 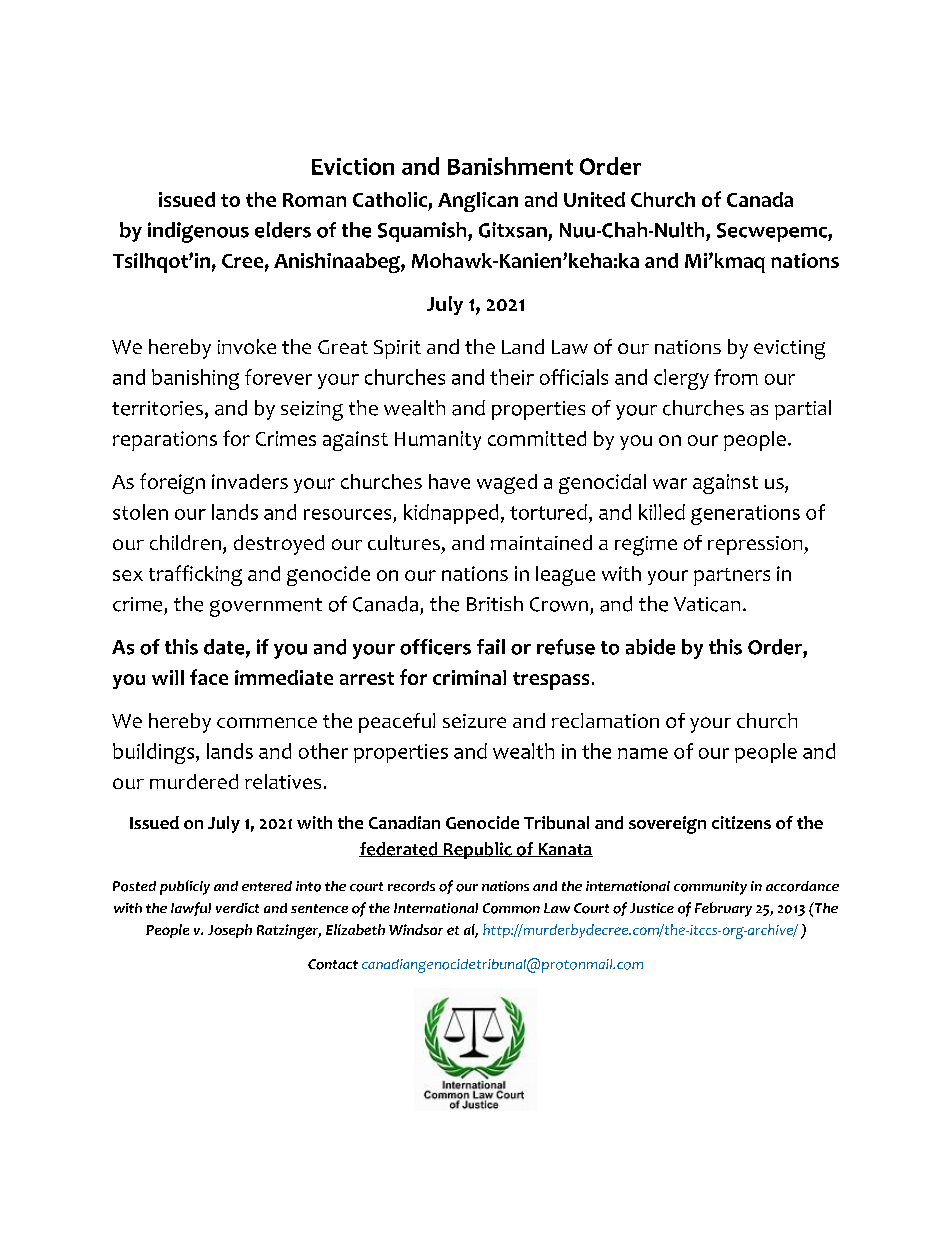 What do you see at coordinates (416, 929) in the page?
I see `Windsor` at bounding box center [416, 929].
